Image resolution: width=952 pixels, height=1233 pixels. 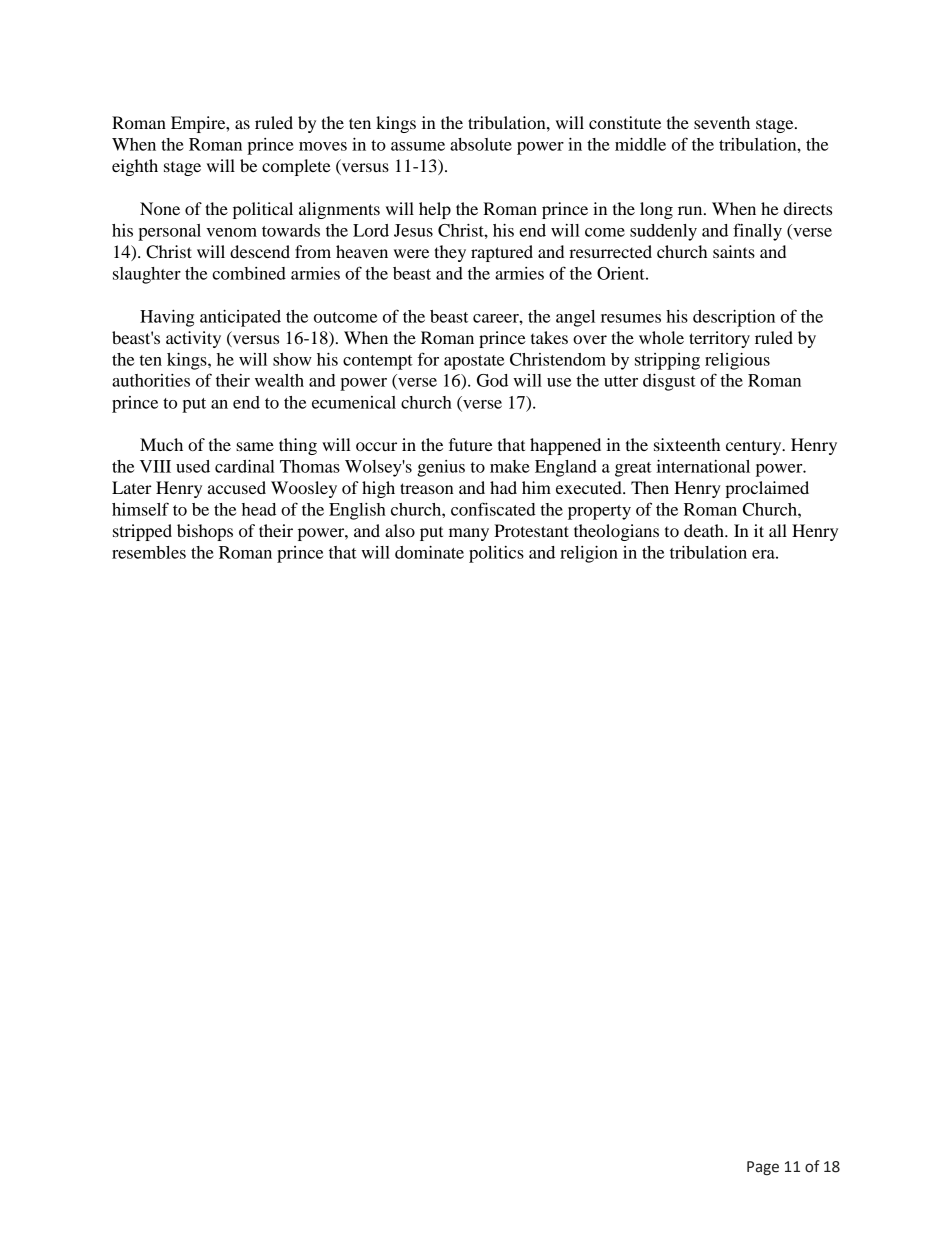 I want to click on authorities, so click(x=151, y=380).
